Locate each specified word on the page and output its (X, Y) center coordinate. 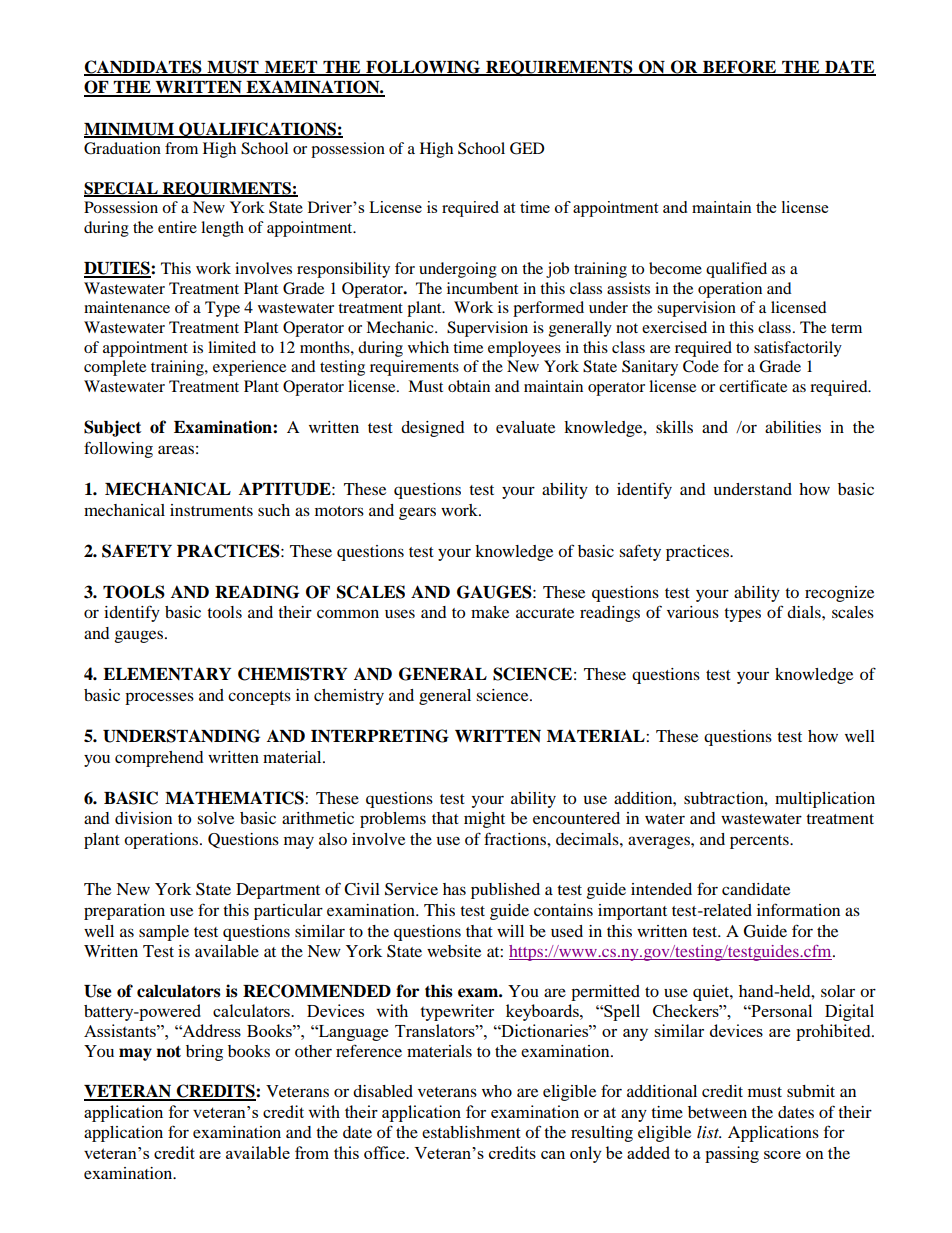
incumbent (482, 288)
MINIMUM (130, 130)
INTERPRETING (380, 736)
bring (204, 1053)
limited (232, 347)
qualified (736, 270)
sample (164, 933)
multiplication (825, 800)
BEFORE (740, 67)
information (798, 909)
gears (417, 513)
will (510, 931)
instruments (211, 510)
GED (527, 148)
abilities (793, 427)
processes (159, 698)
